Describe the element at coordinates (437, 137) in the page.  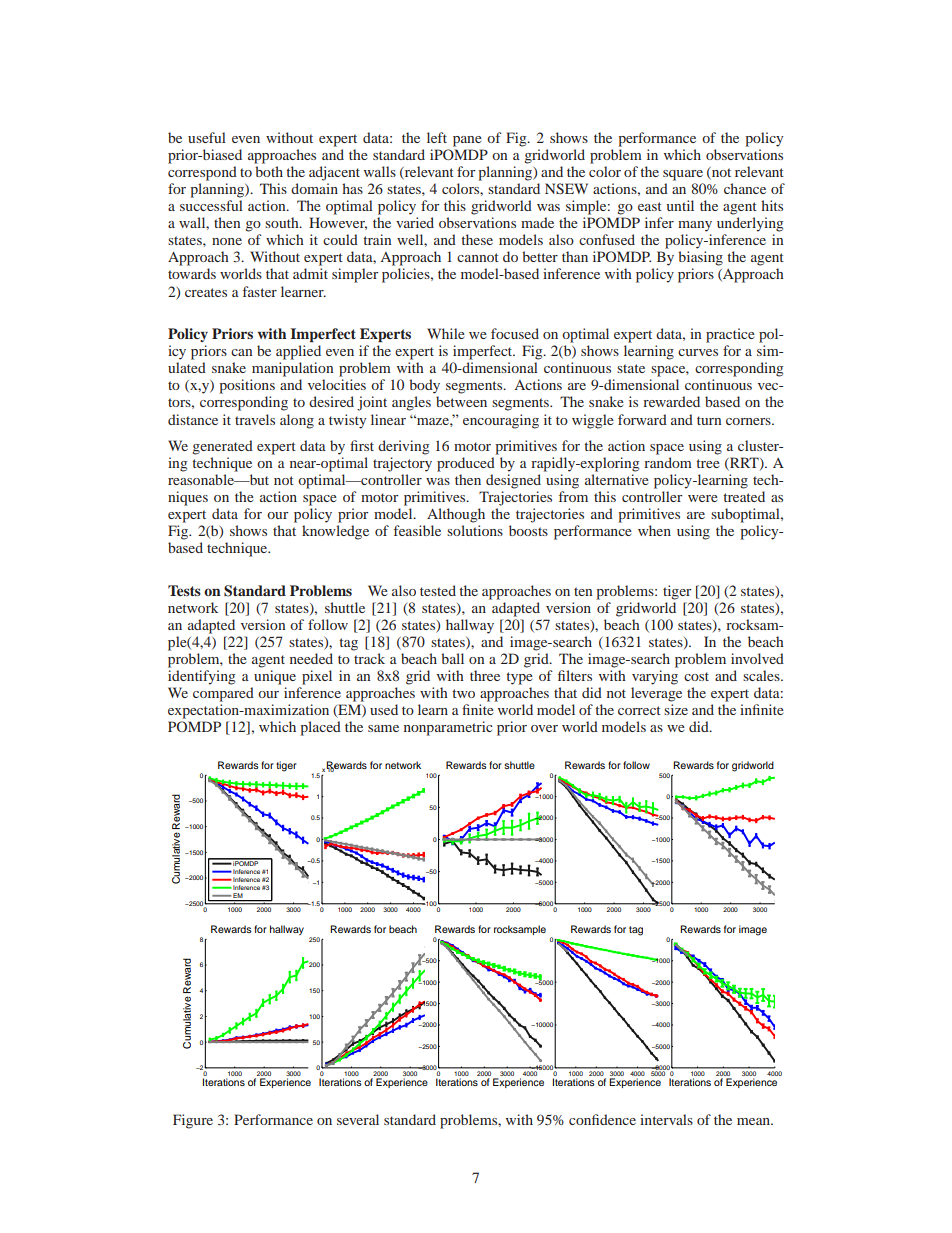
I see `left` at that location.
